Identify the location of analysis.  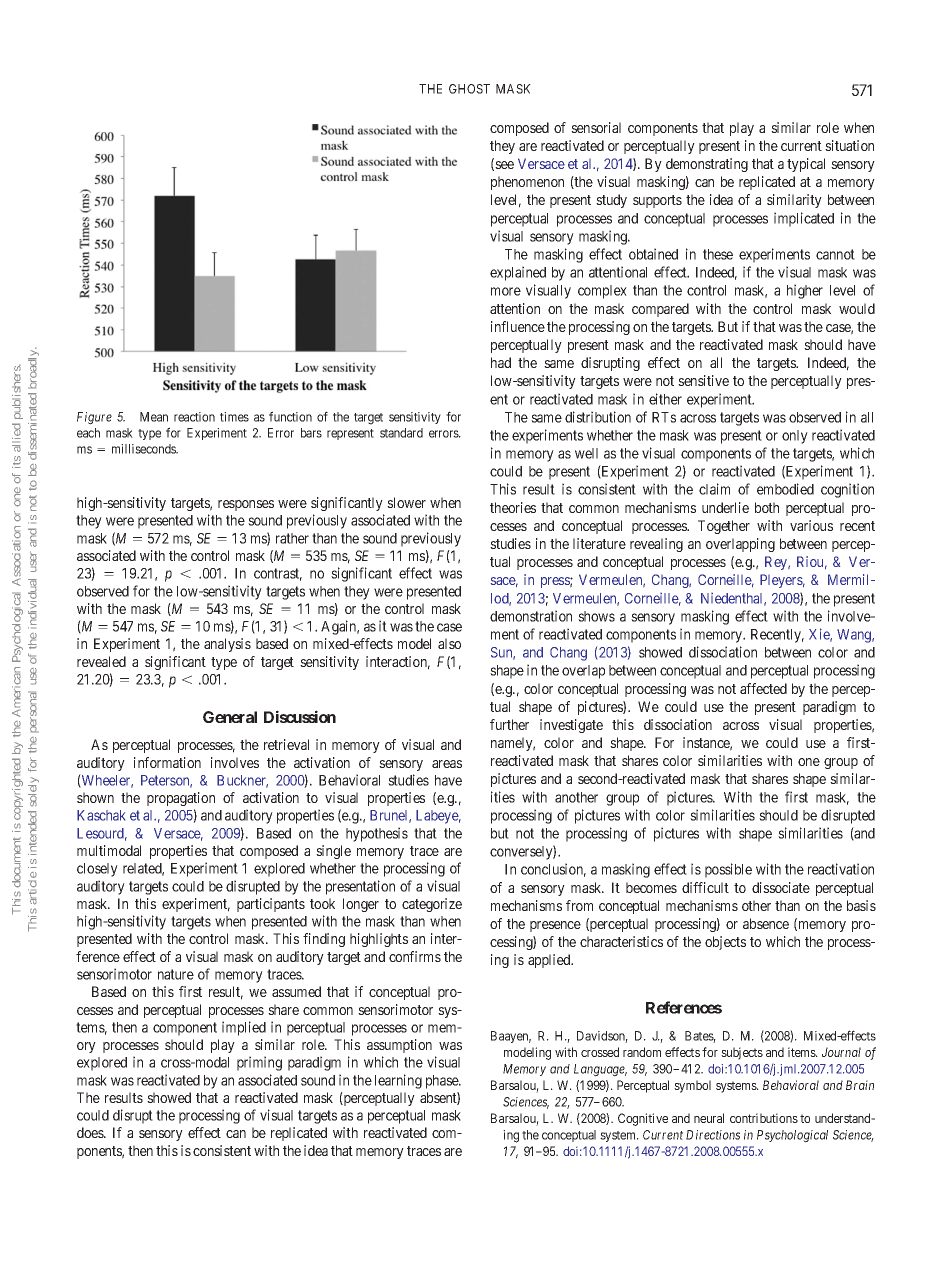
(227, 645).
